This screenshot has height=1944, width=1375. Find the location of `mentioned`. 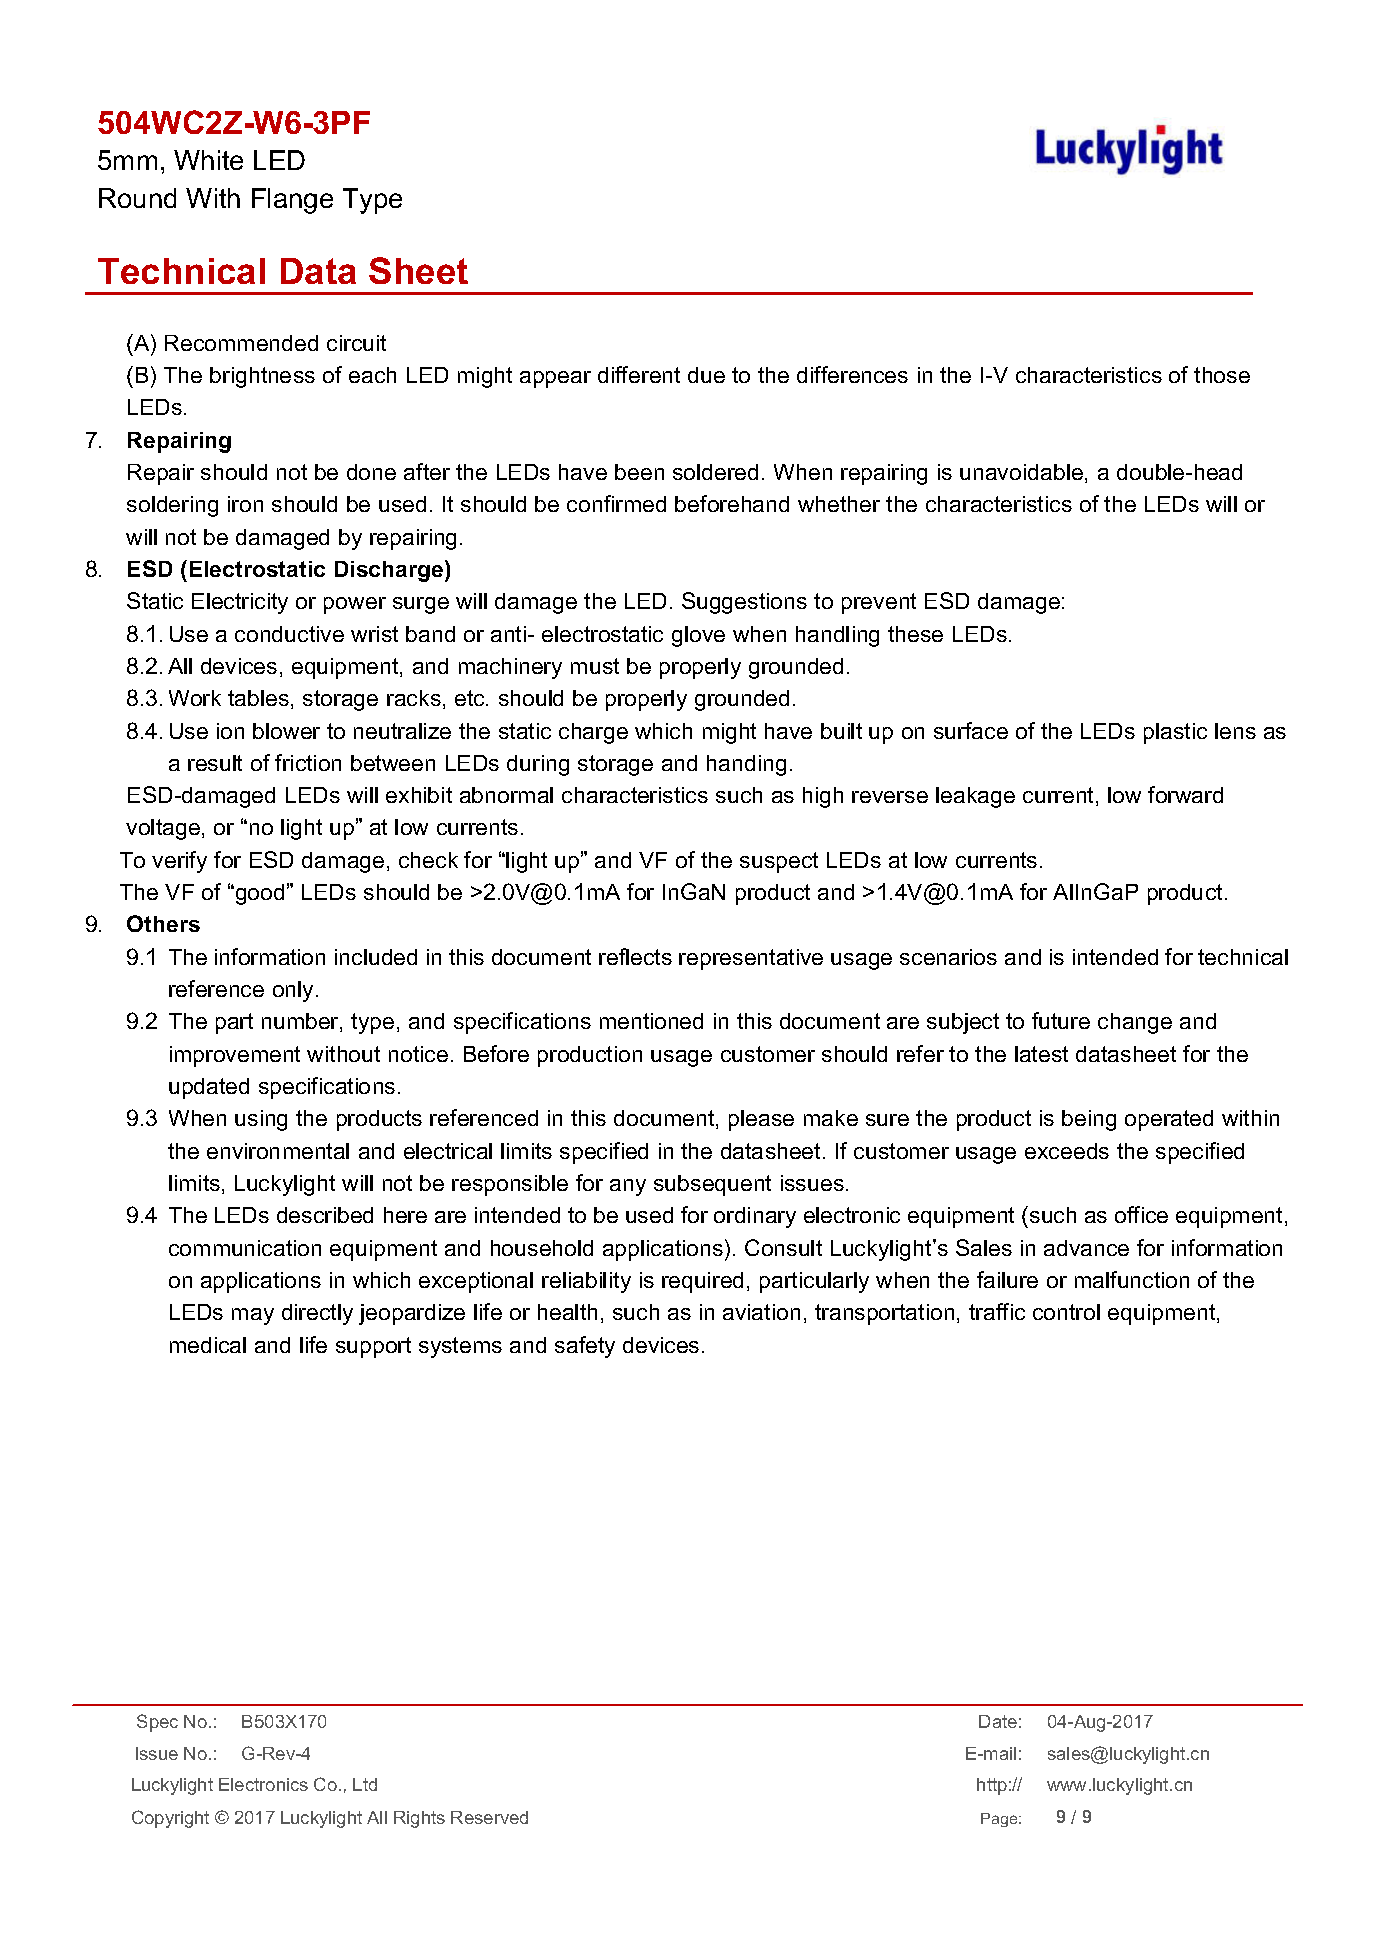

mentioned is located at coordinates (651, 1021).
